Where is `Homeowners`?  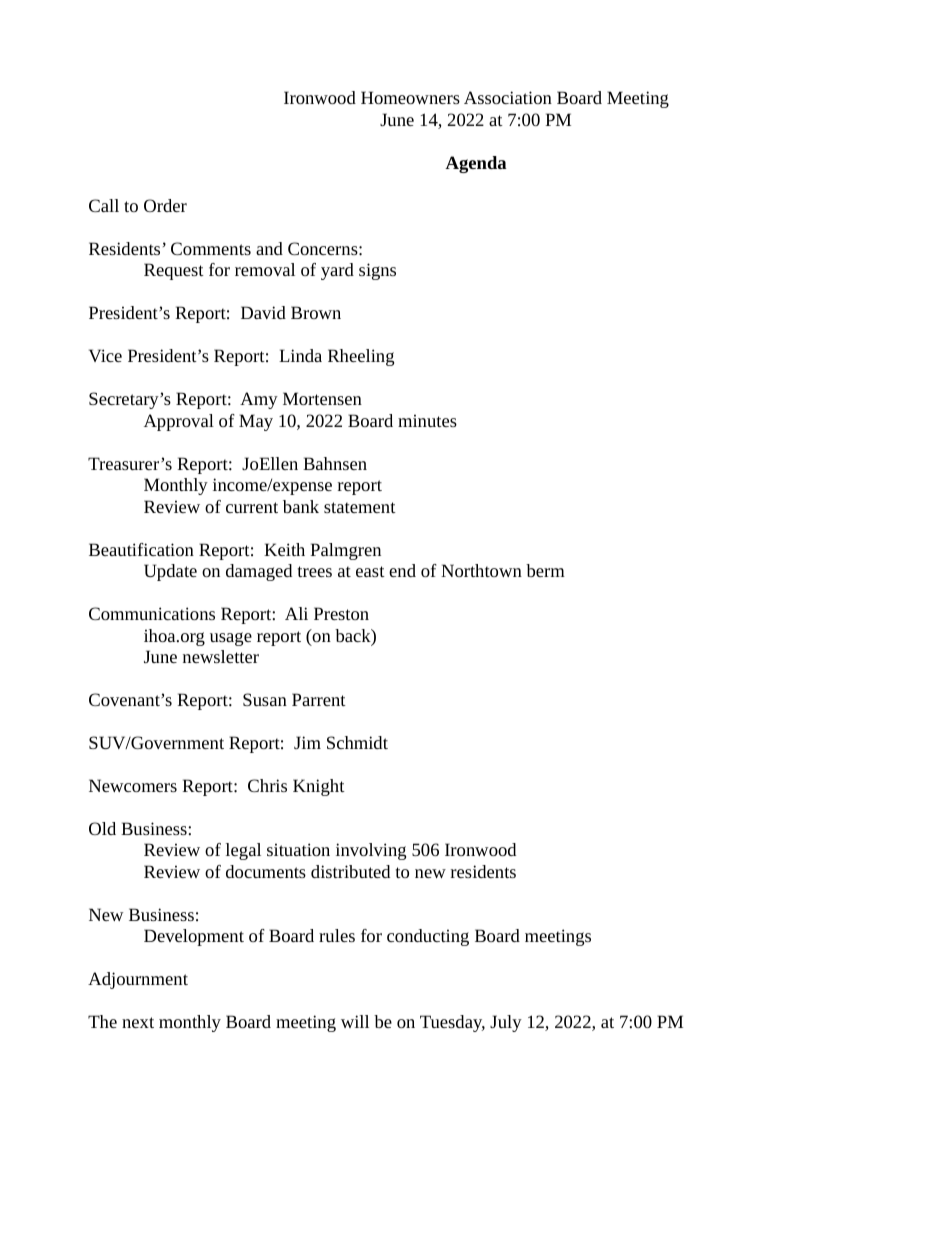
Homeowners is located at coordinates (410, 97).
